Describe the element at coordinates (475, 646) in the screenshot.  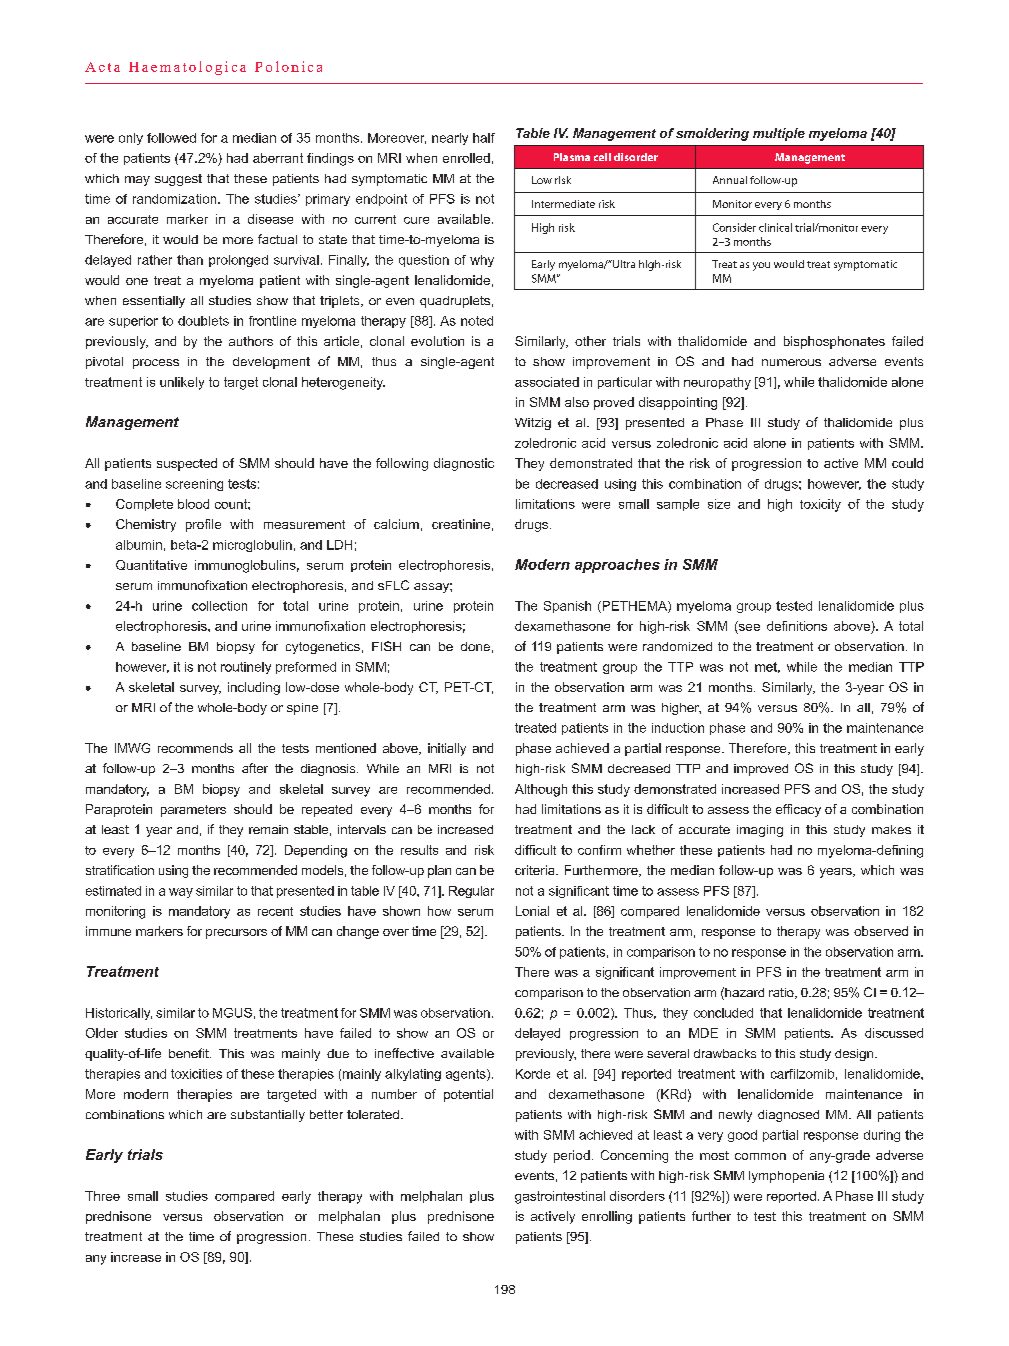
I see `done` at that location.
